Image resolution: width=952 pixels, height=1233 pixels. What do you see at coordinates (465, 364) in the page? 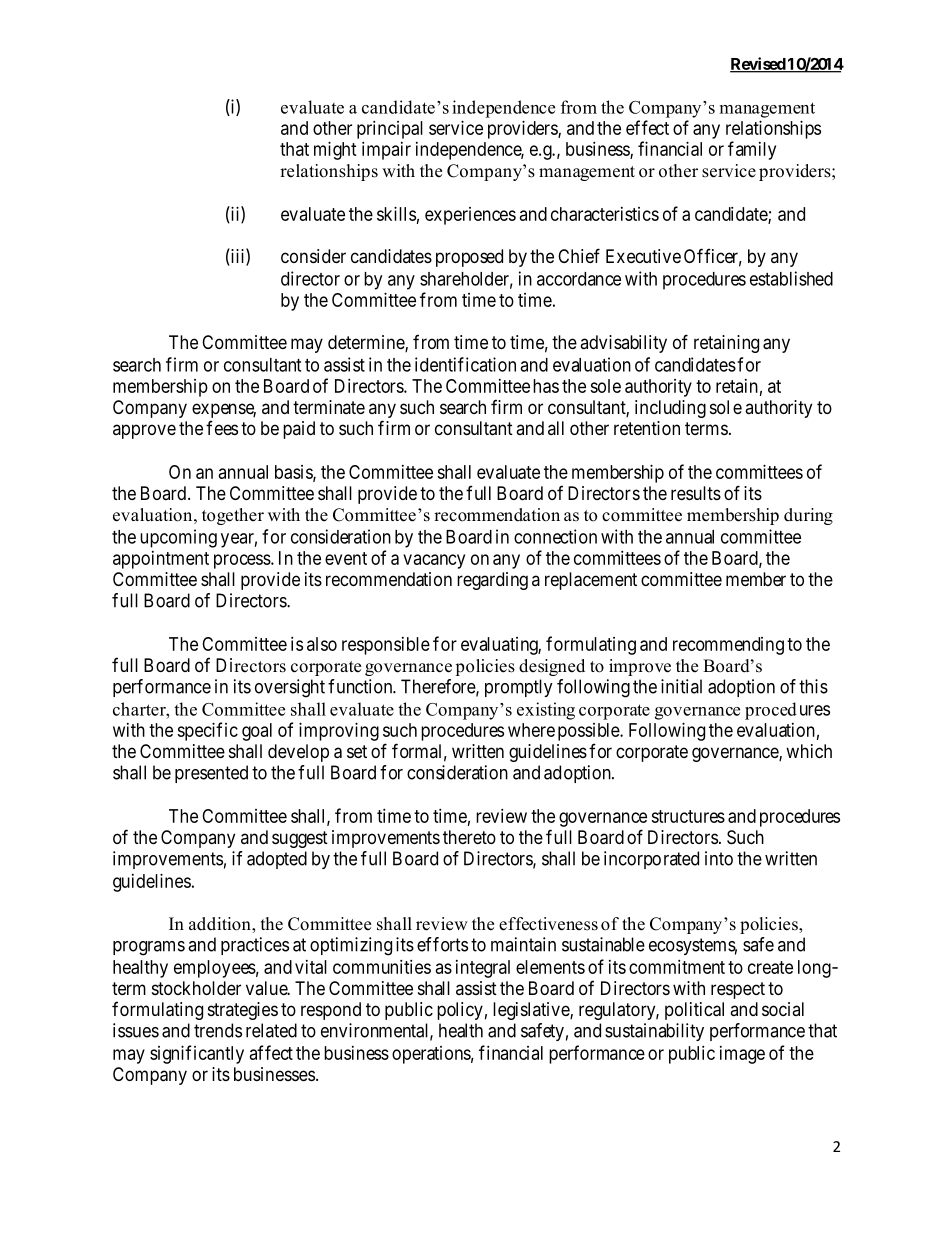
I see `identification` at bounding box center [465, 364].
